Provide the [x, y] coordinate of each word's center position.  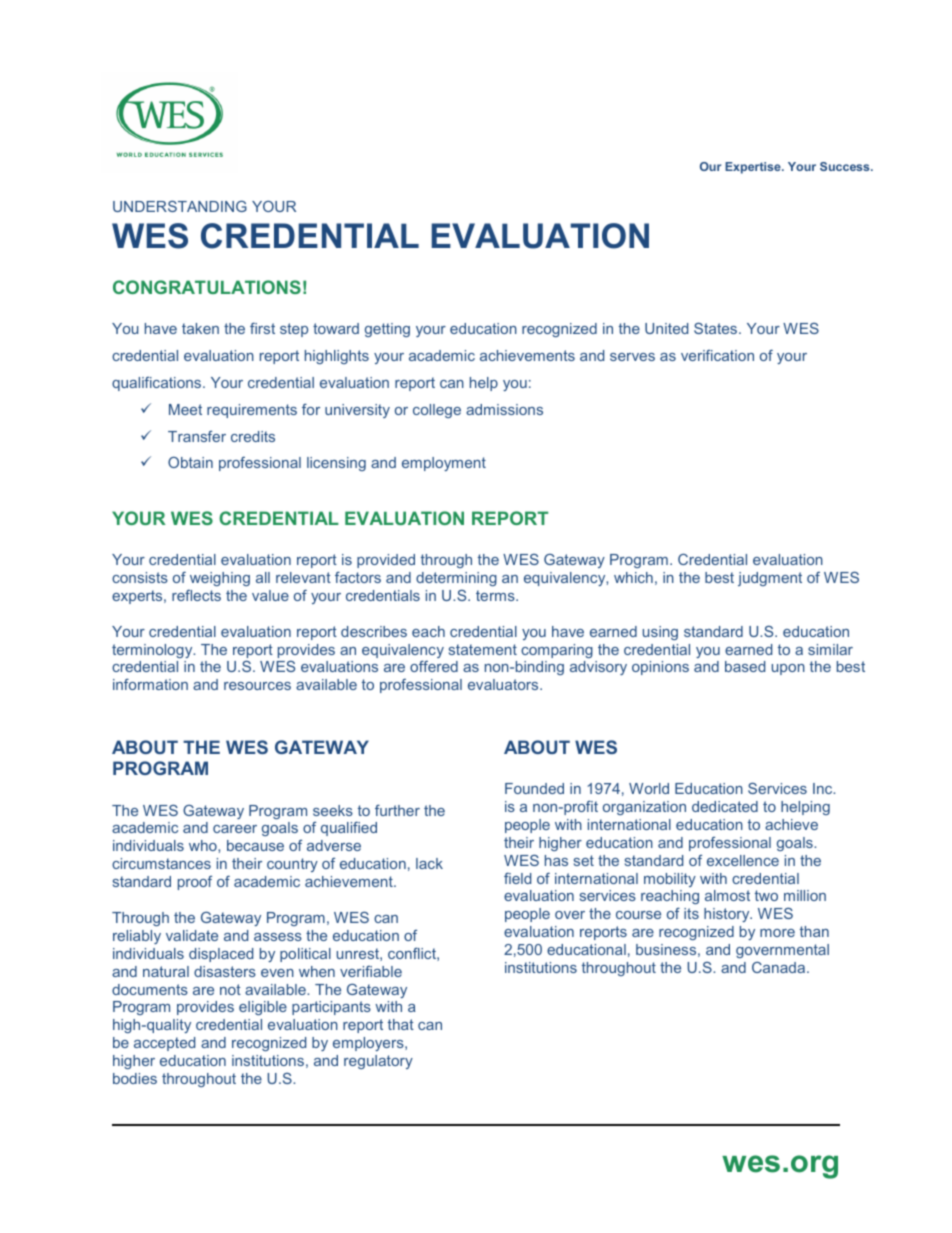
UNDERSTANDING [180, 206]
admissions [504, 409]
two [766, 895]
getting [387, 330]
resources [257, 686]
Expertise [754, 168]
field [517, 878]
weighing [220, 579]
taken [200, 328]
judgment [770, 579]
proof [195, 883]
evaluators [504, 684]
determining [456, 579]
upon [788, 669]
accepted [164, 1044]
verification [717, 355]
